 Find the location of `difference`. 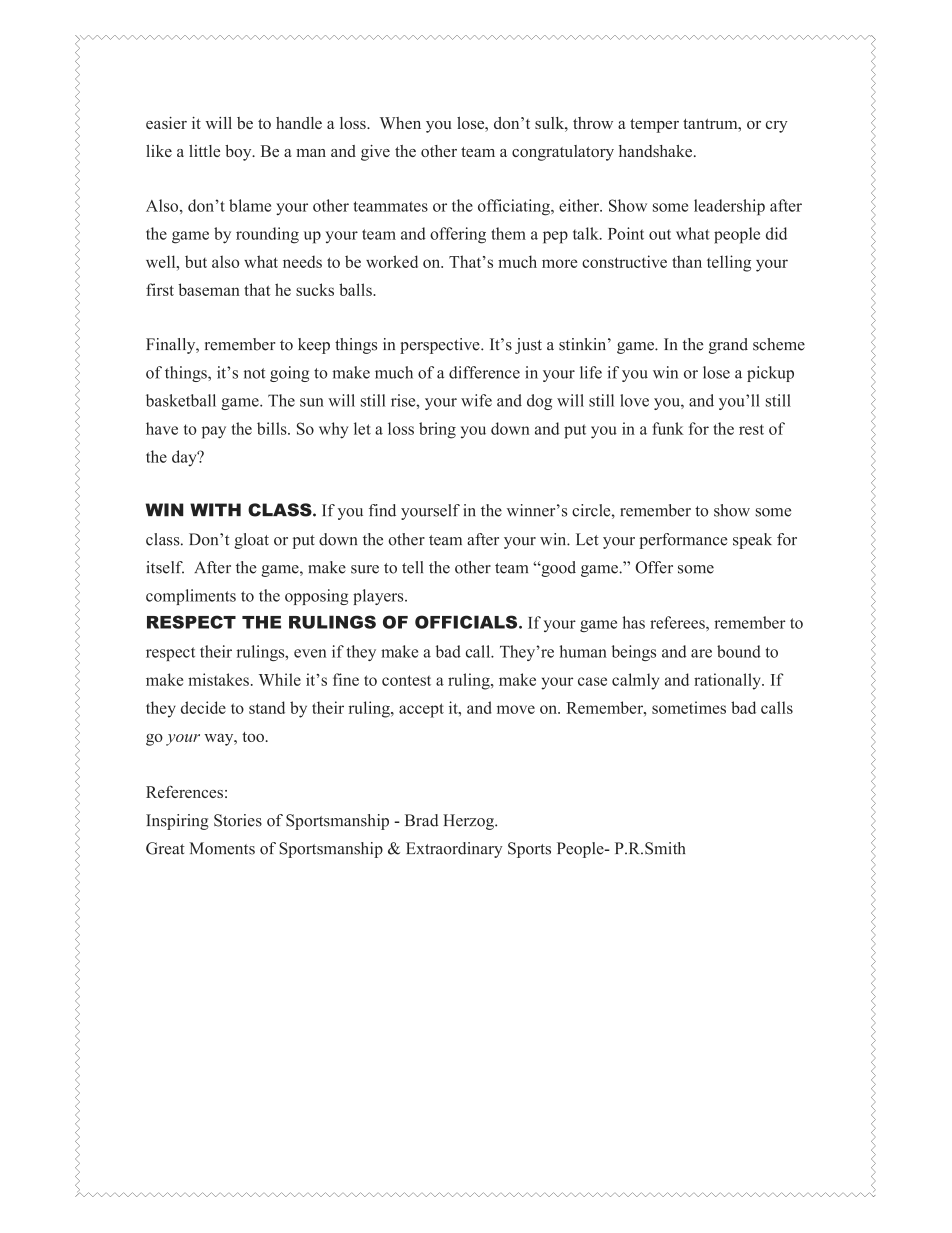

difference is located at coordinates (484, 372).
